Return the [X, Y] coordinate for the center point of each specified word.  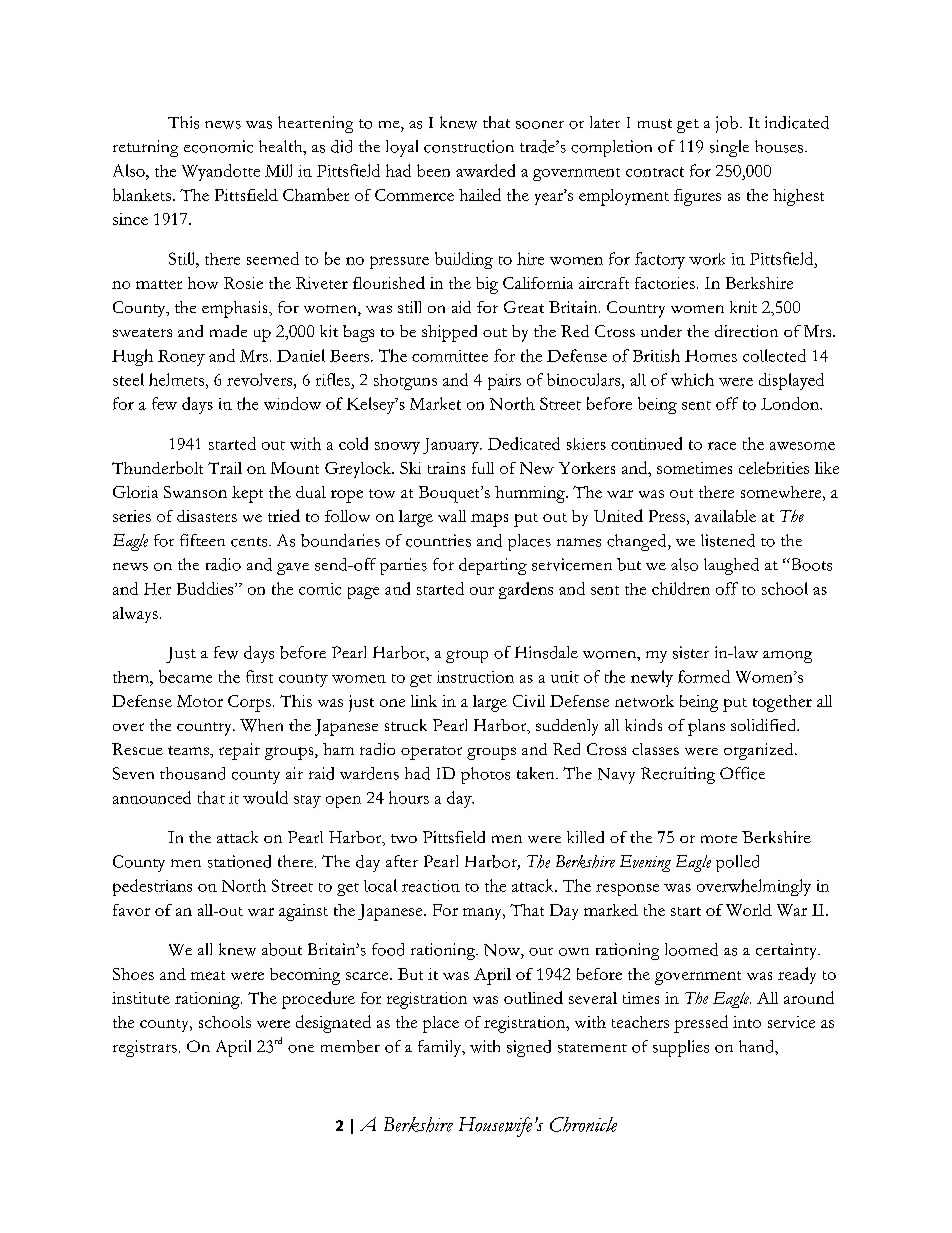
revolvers [261, 379]
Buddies [206, 588]
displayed [791, 381]
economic [218, 146]
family [441, 1048]
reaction [431, 886]
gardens [526, 590]
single [729, 148]
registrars [145, 1048]
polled [737, 863]
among [787, 657]
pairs [504, 382]
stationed [239, 861]
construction [469, 146]
